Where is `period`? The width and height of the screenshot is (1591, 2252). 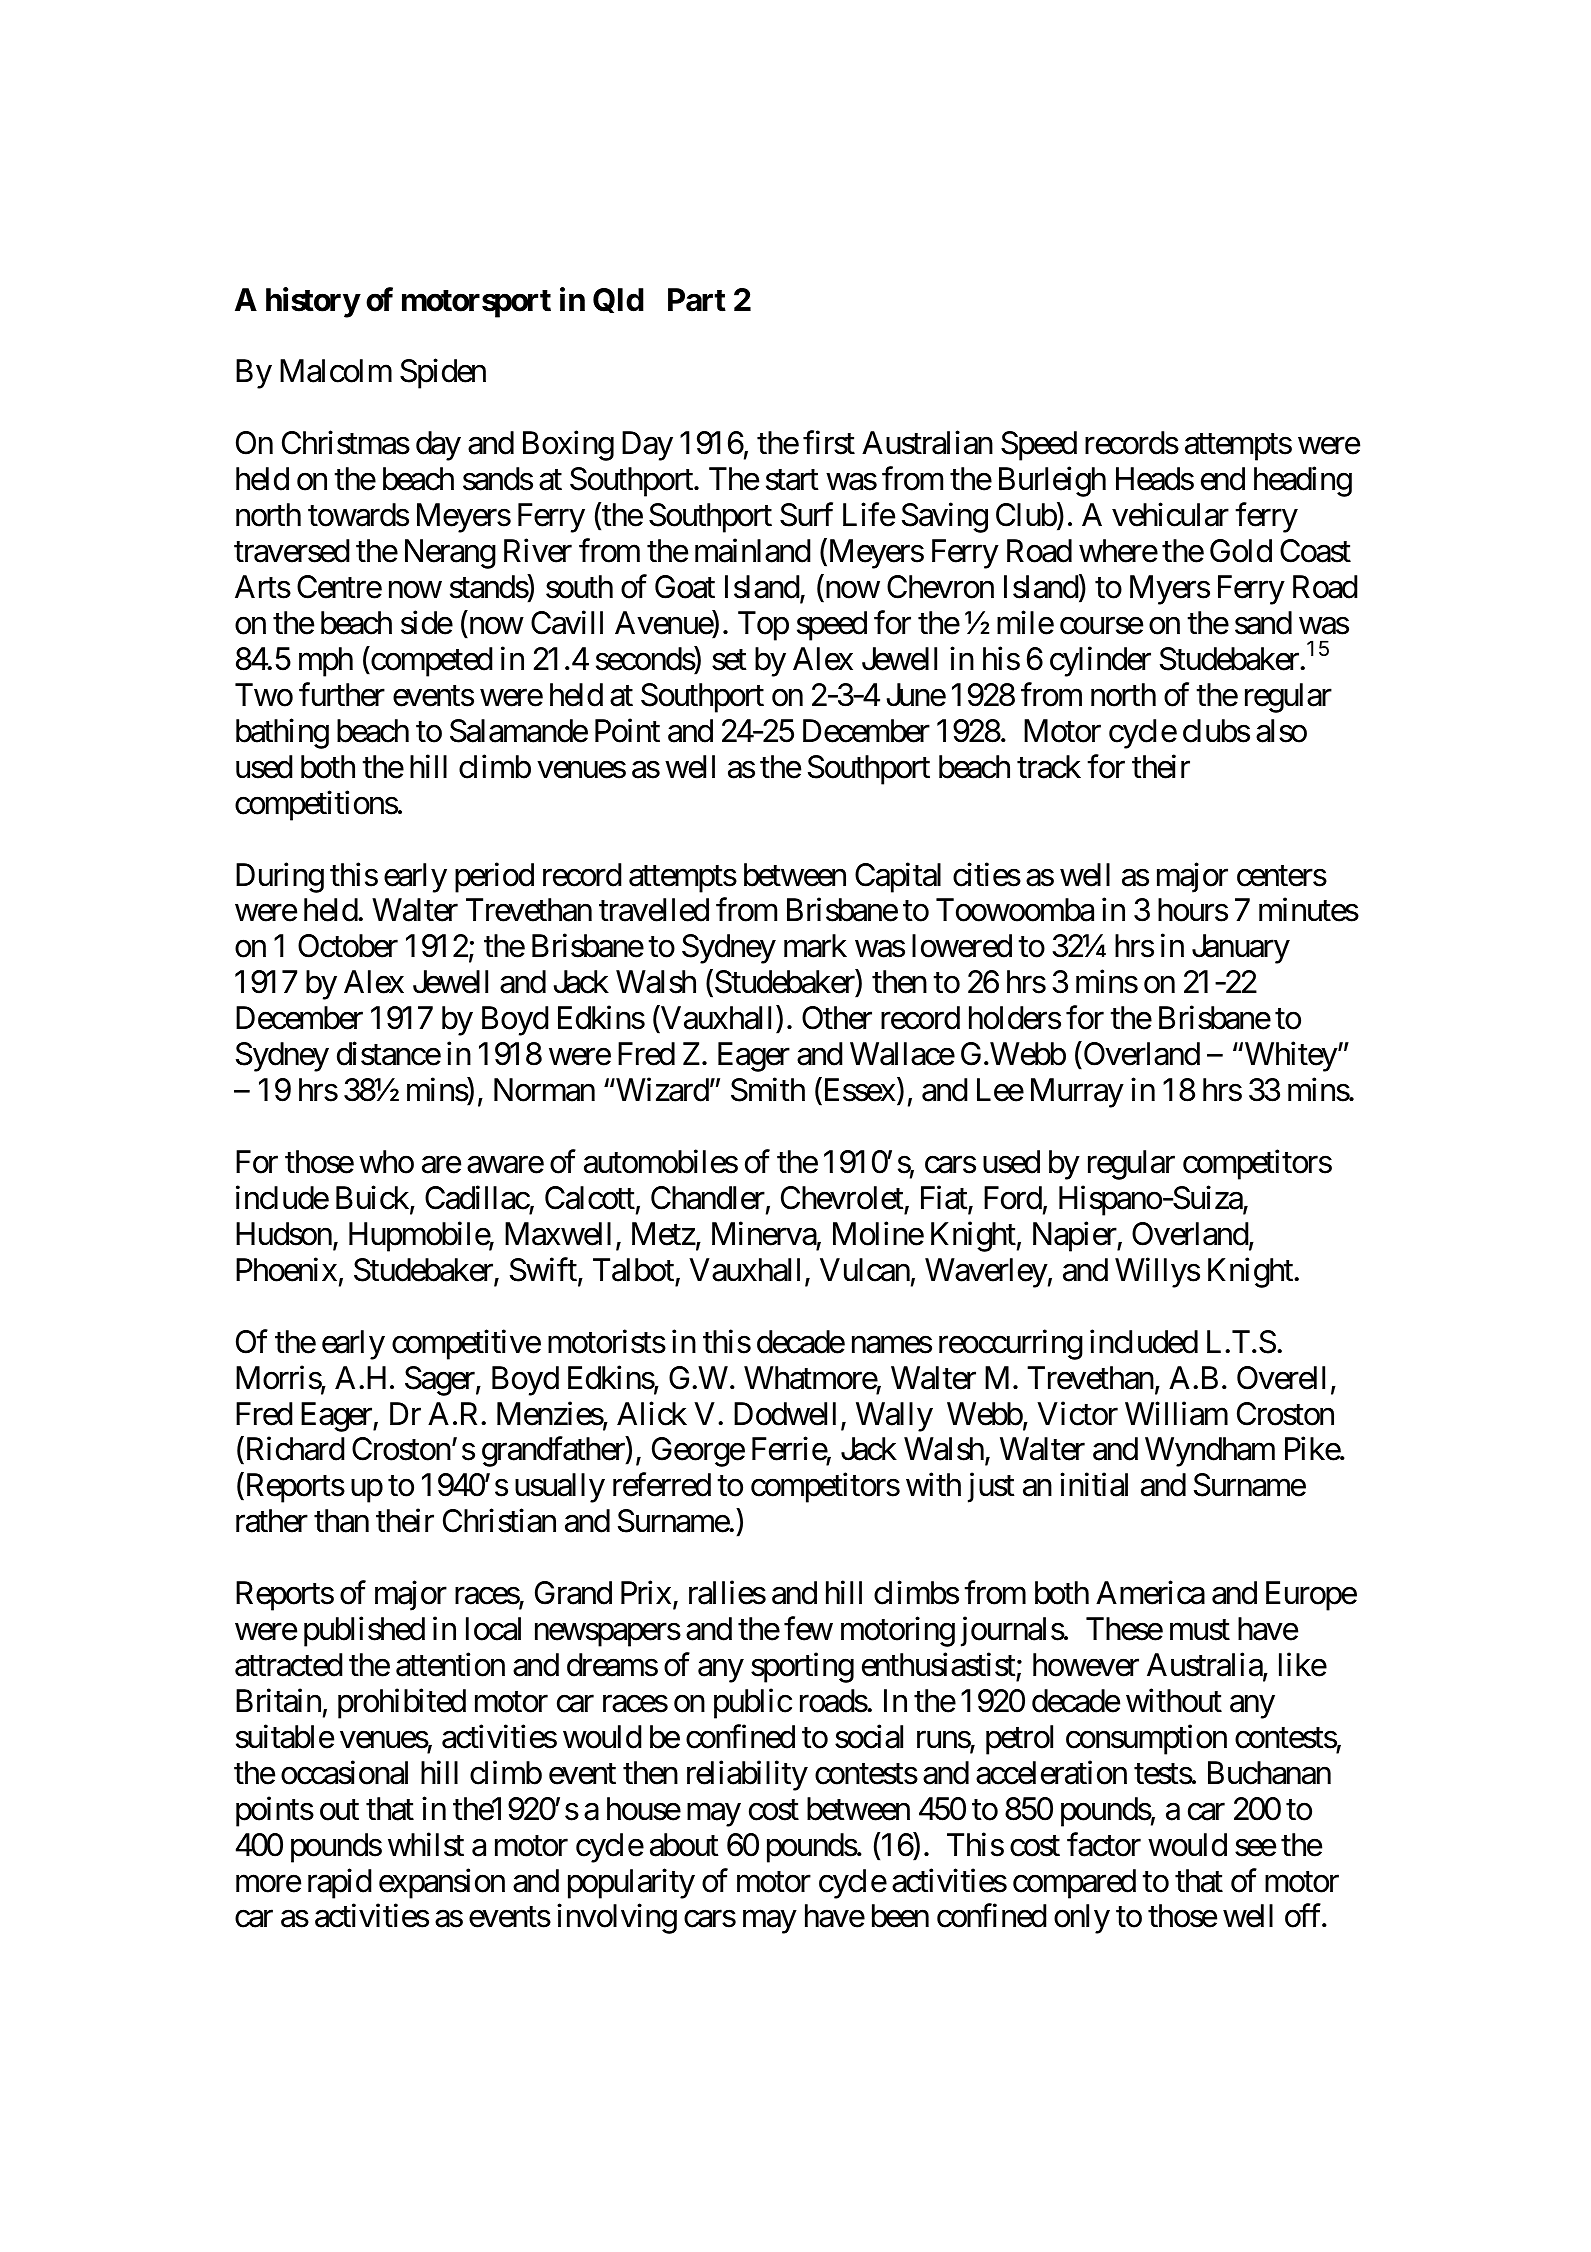
period is located at coordinates (494, 877).
